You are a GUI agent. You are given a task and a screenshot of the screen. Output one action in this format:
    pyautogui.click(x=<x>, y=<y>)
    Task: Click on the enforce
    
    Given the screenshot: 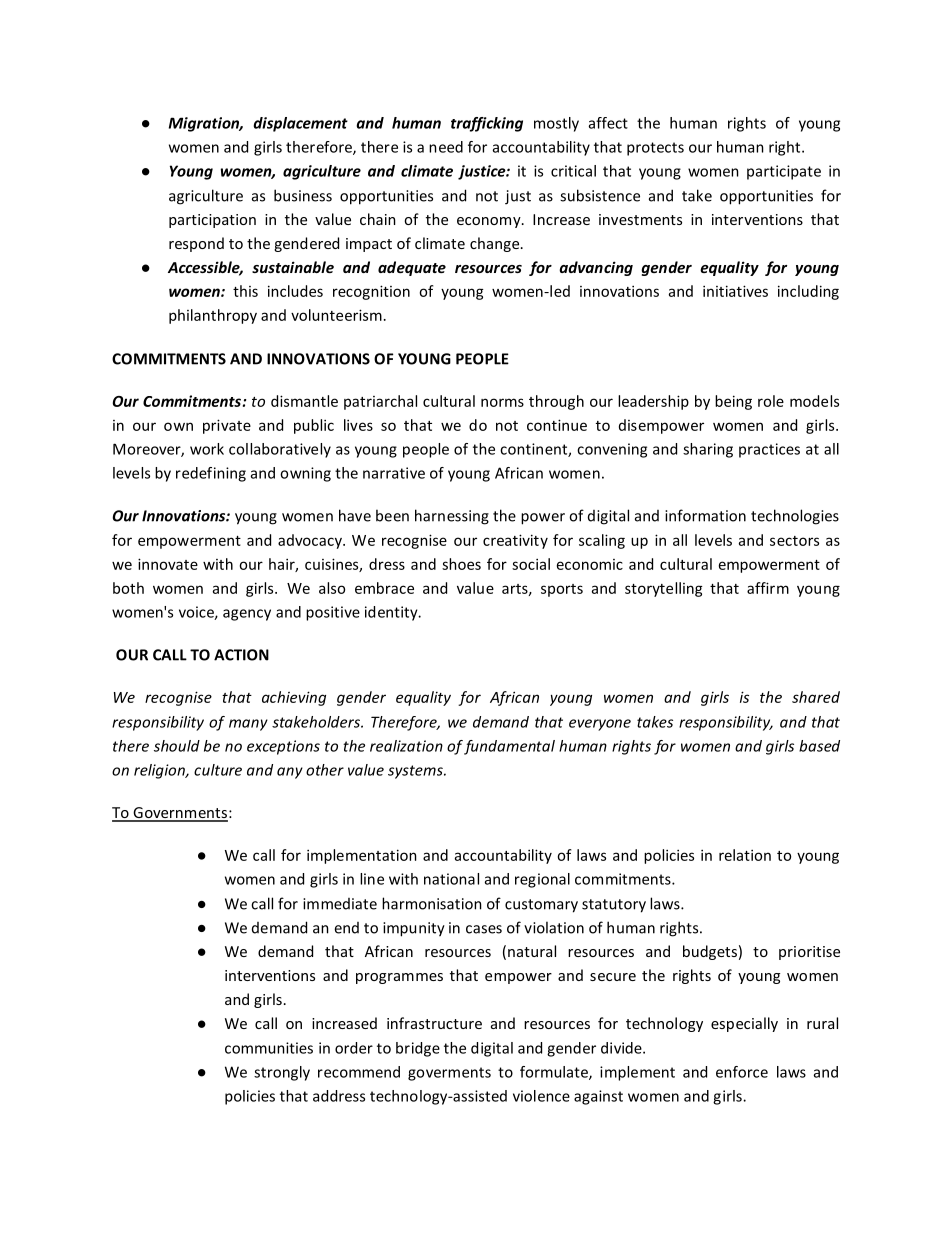 What is the action you would take?
    pyautogui.click(x=742, y=1072)
